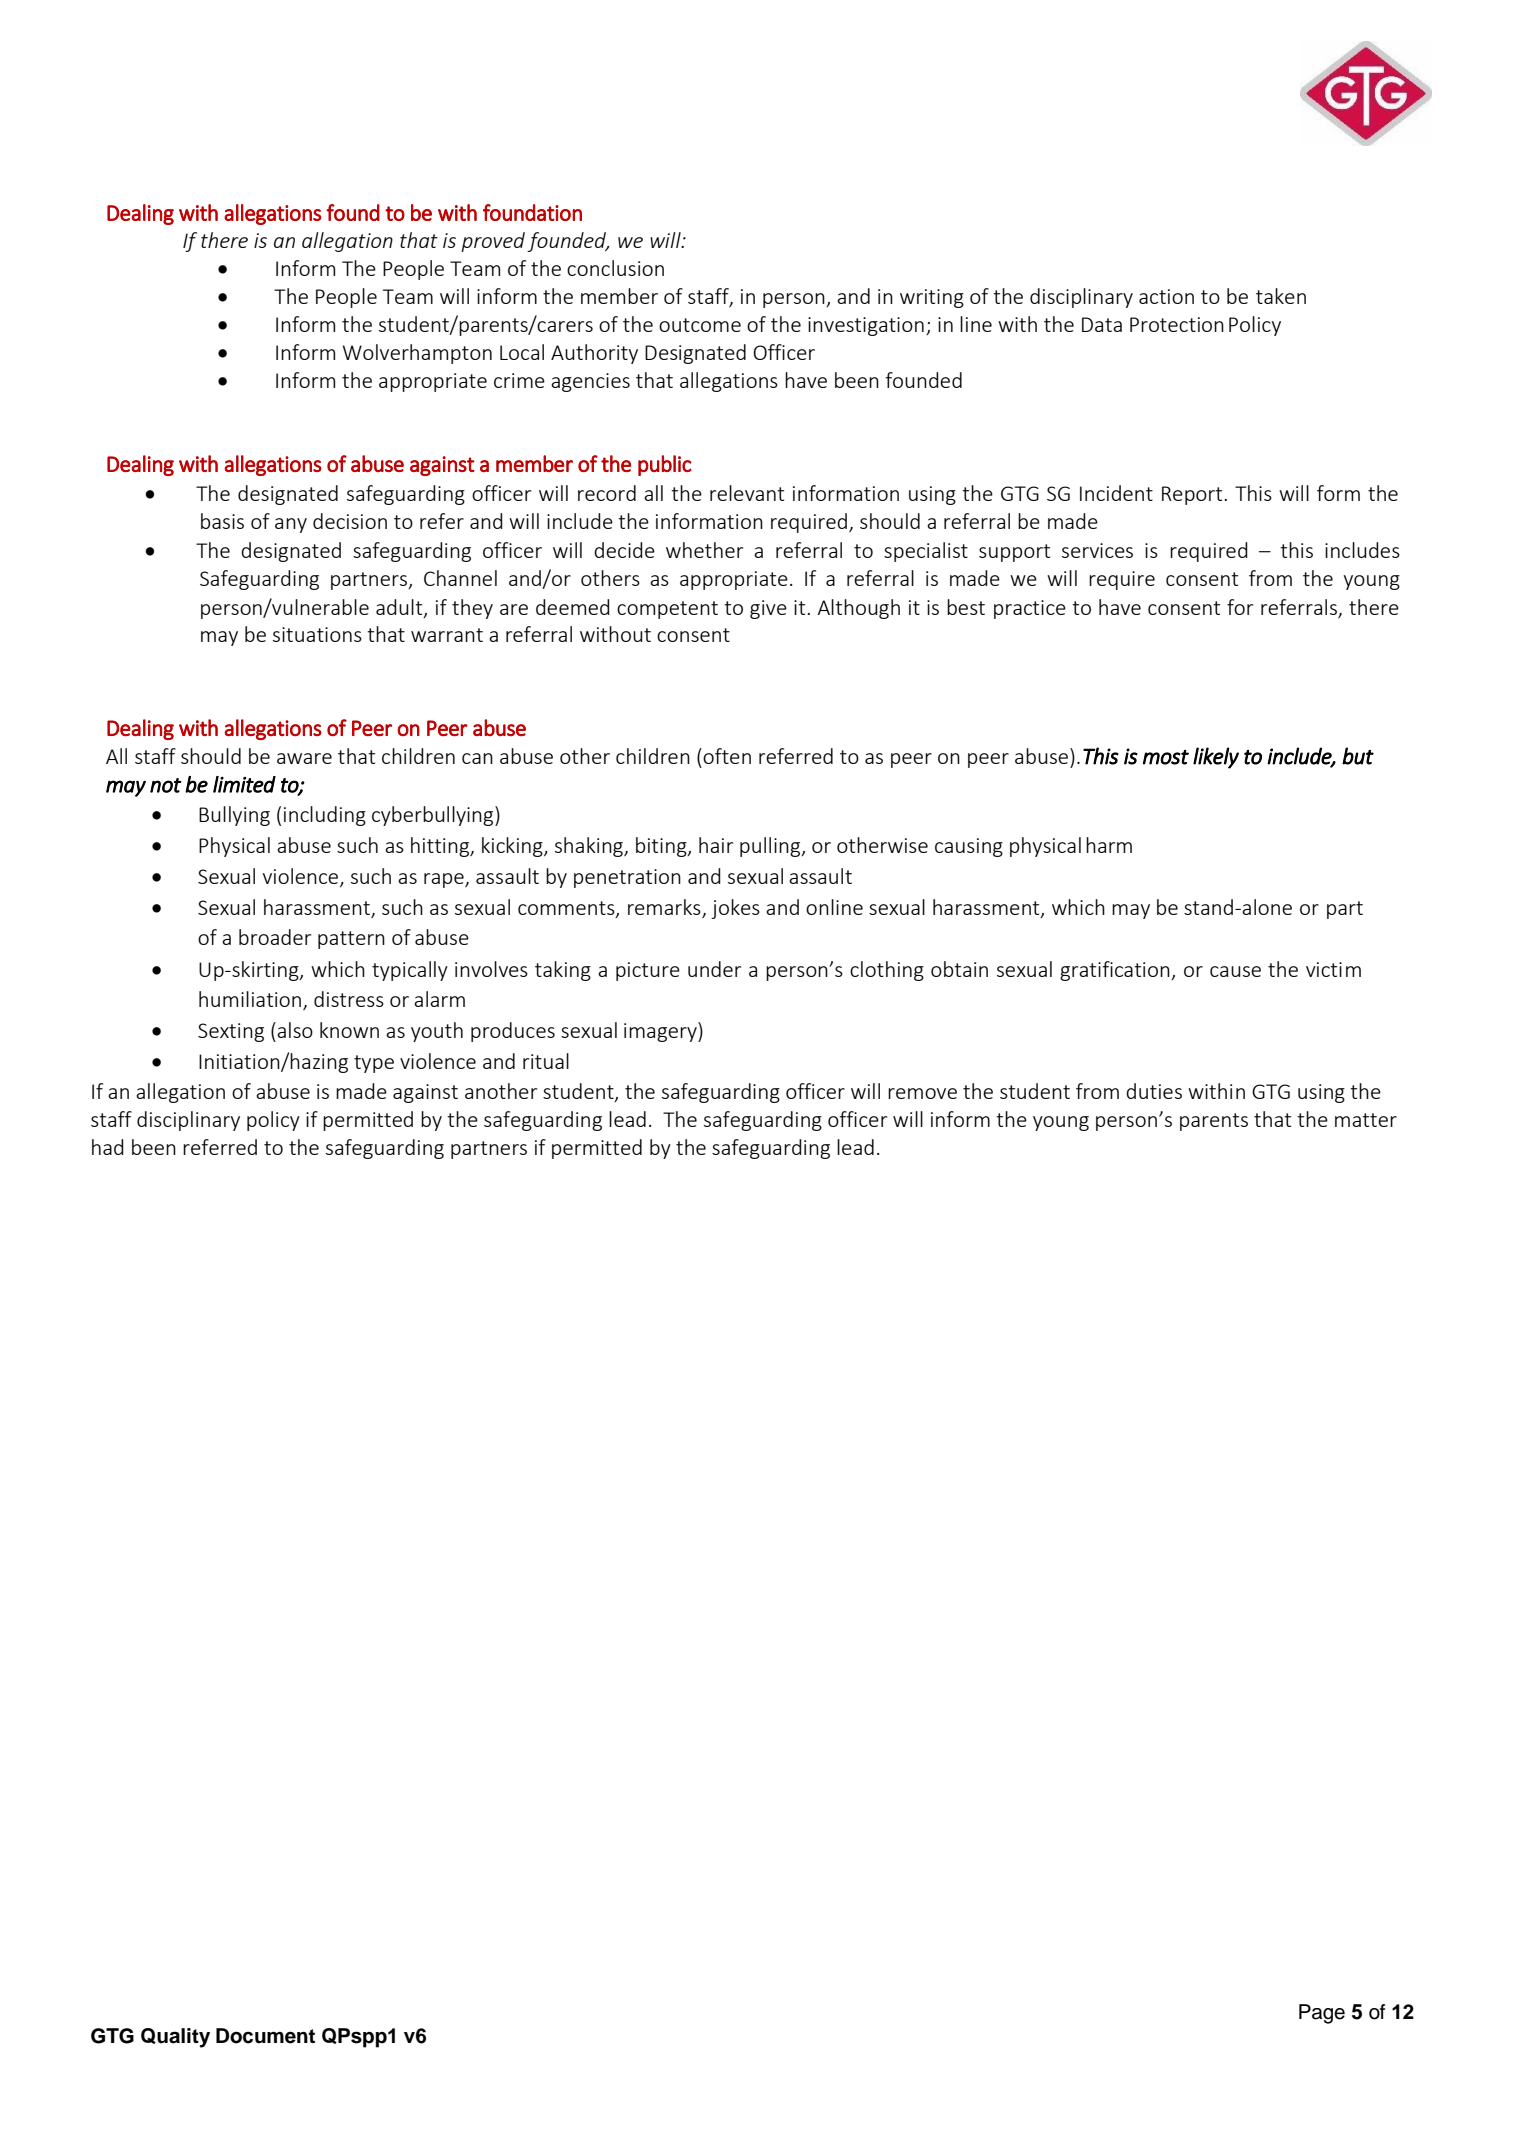 The width and height of the page is (1524, 2155). Describe the element at coordinates (1322, 2014) in the page. I see `Page` at that location.
